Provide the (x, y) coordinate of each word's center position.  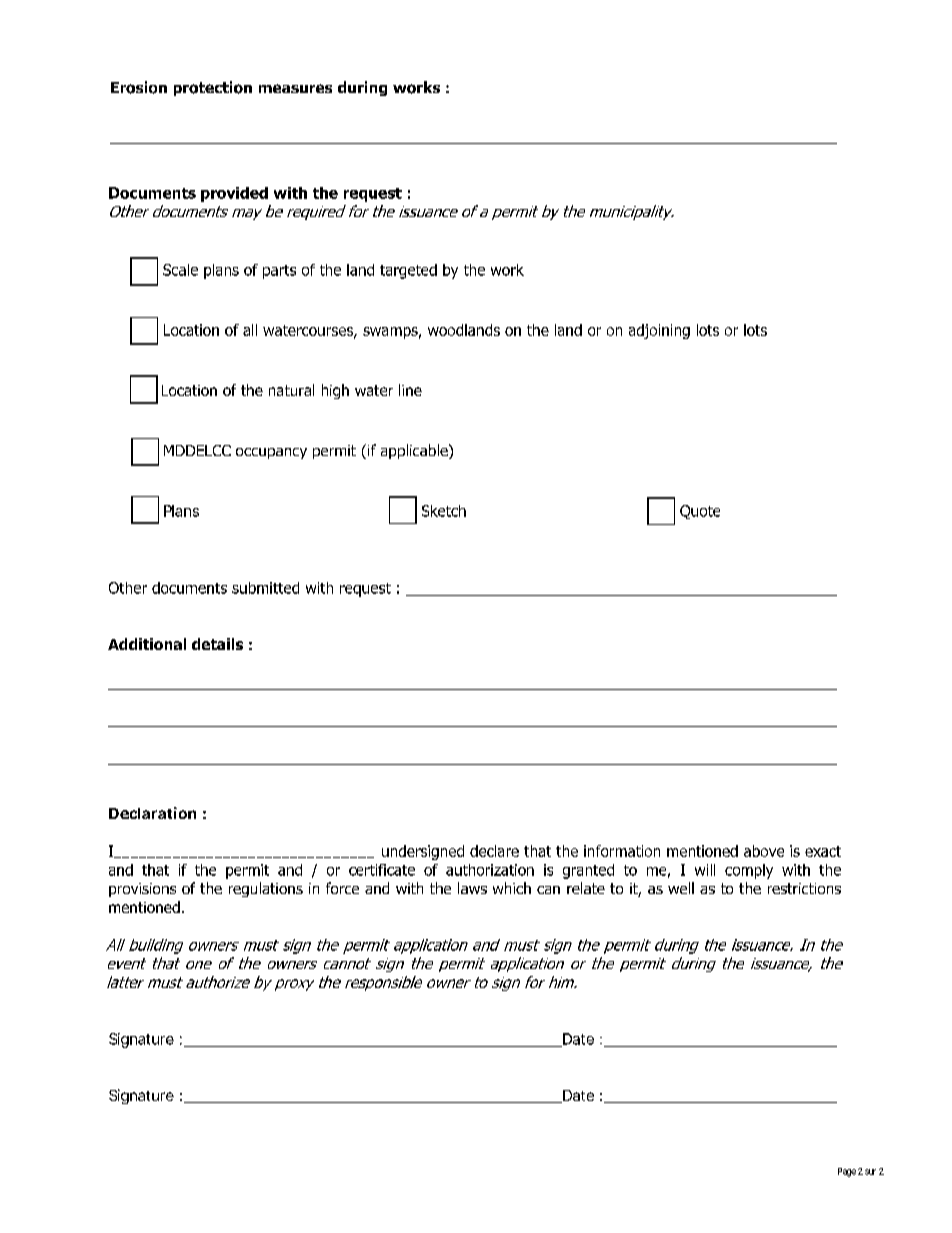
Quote (700, 512)
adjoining (659, 331)
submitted (265, 588)
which (512, 888)
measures (295, 88)
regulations (266, 889)
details (217, 644)
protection (213, 88)
